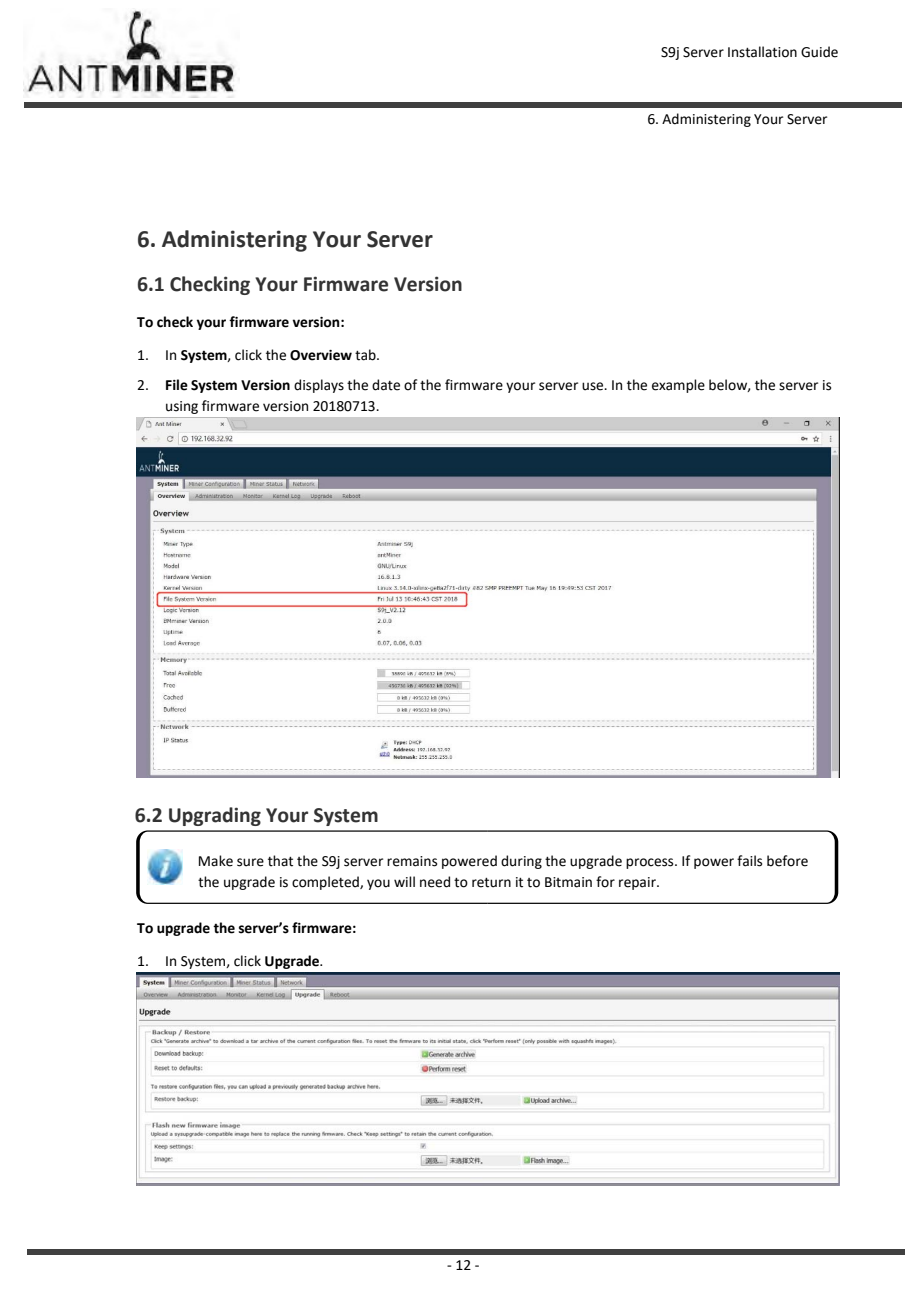 This screenshot has width=924, height=1308. Describe the element at coordinates (386, 385) in the screenshot. I see `date` at that location.
